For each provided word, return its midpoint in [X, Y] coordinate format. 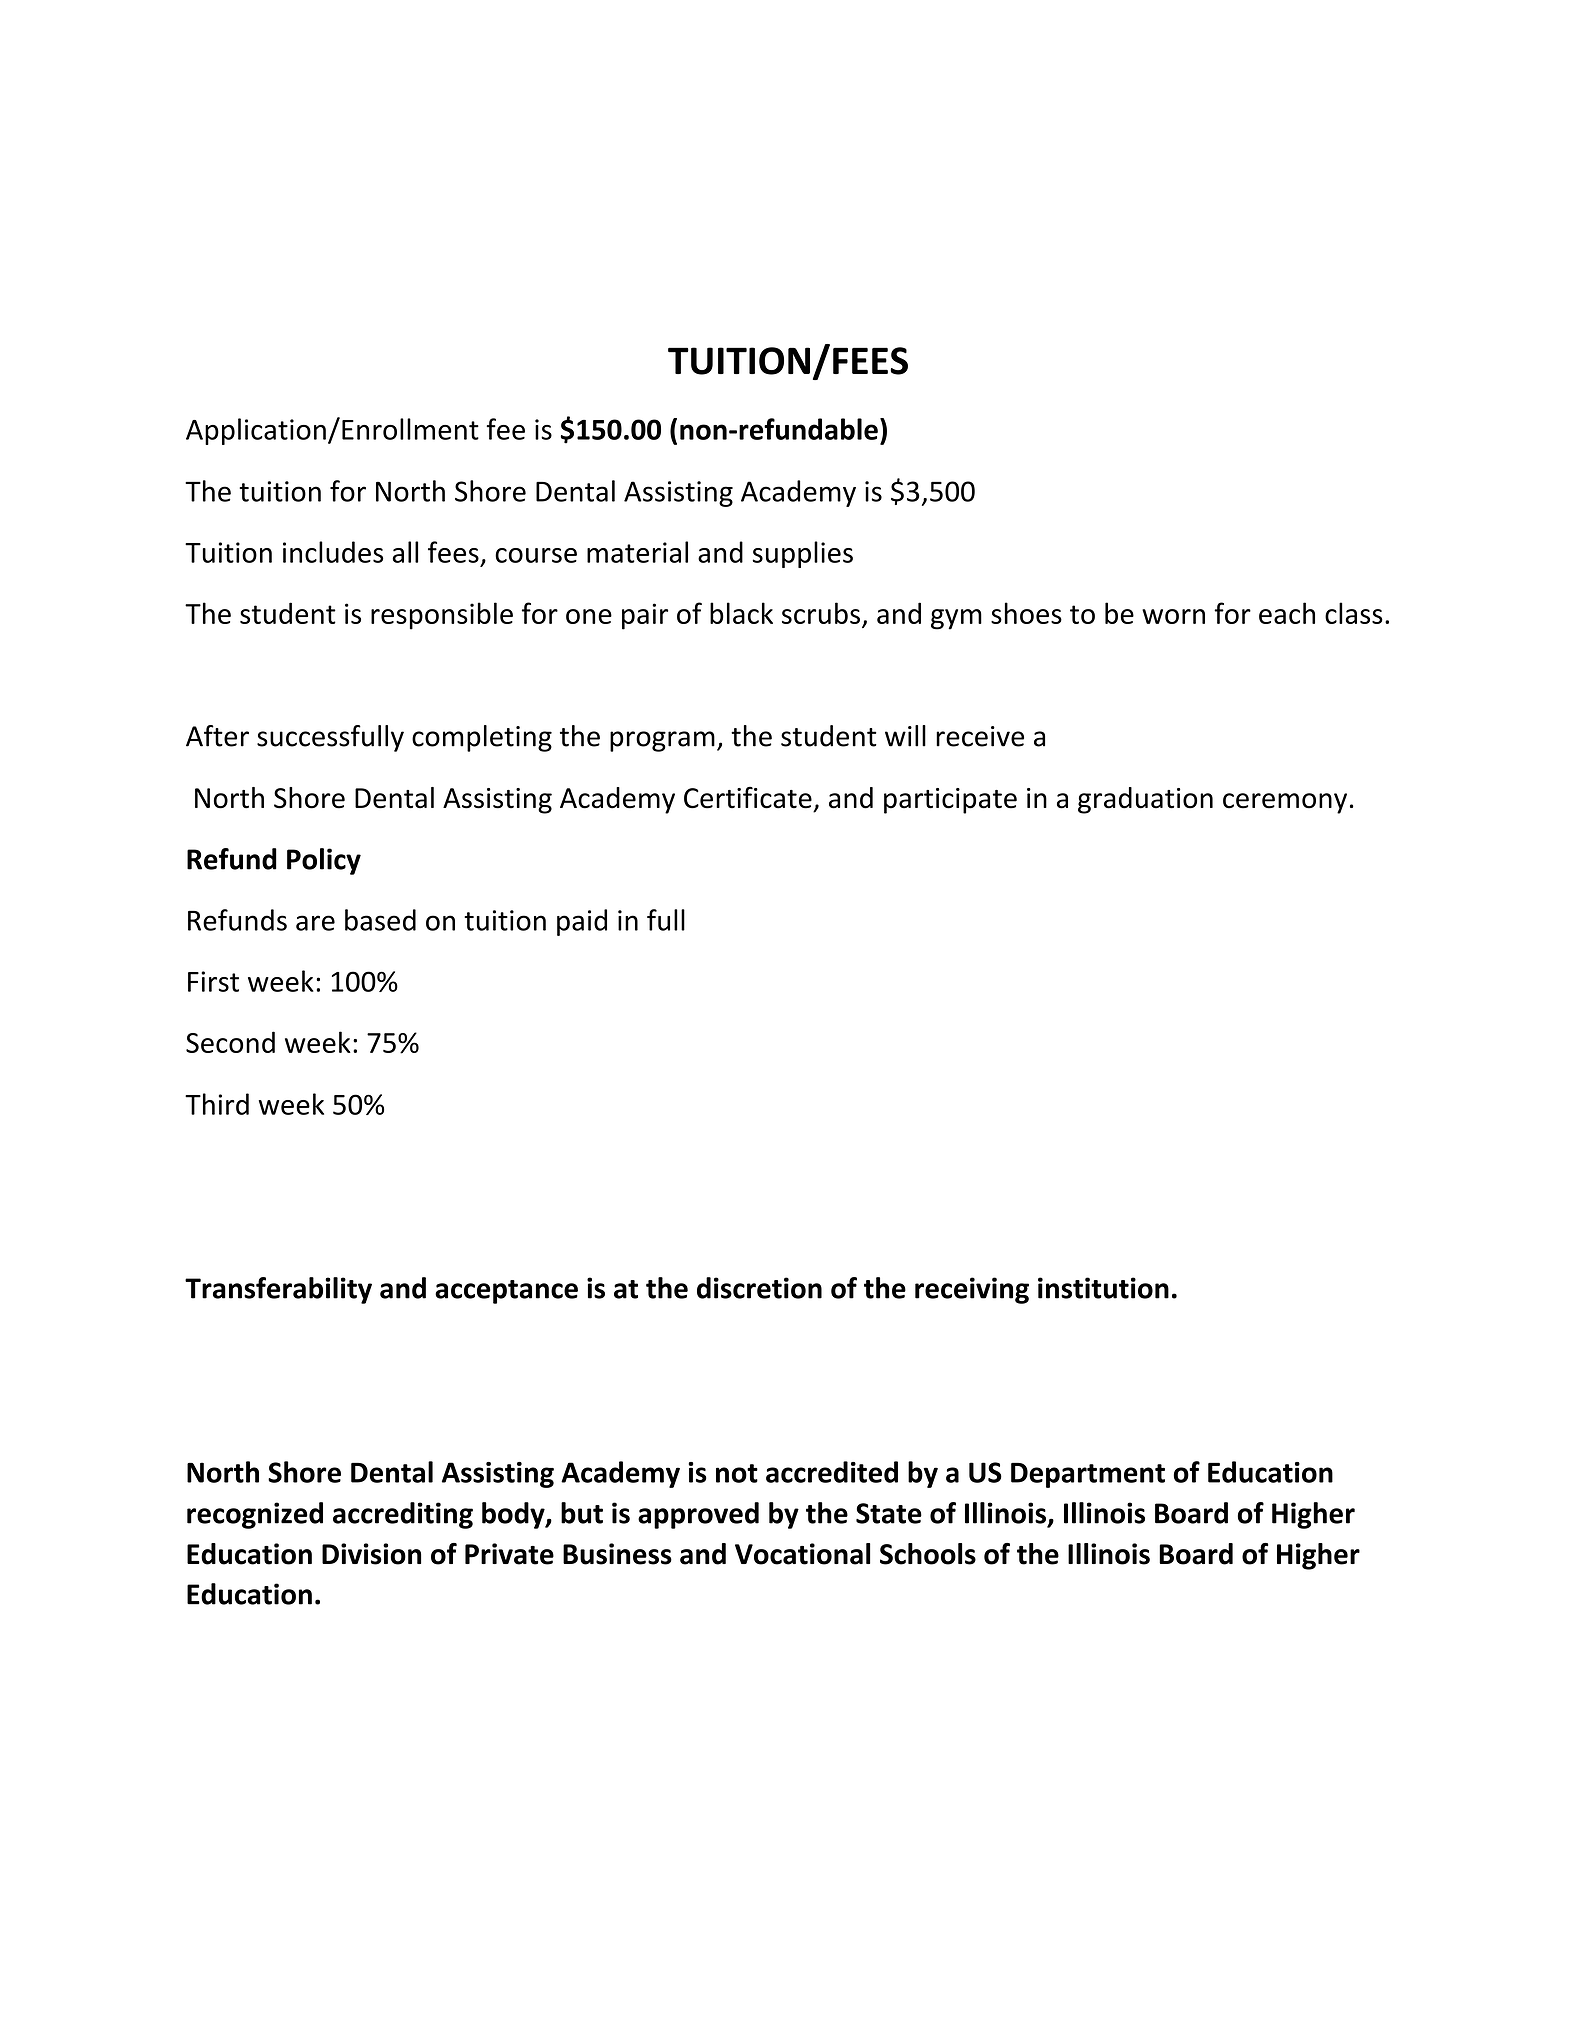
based [380, 920]
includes [333, 552]
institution [1103, 1288]
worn [1173, 616]
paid [582, 922]
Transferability [278, 1290]
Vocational [802, 1554]
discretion [759, 1288]
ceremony [1285, 803]
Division [371, 1554]
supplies [803, 554]
